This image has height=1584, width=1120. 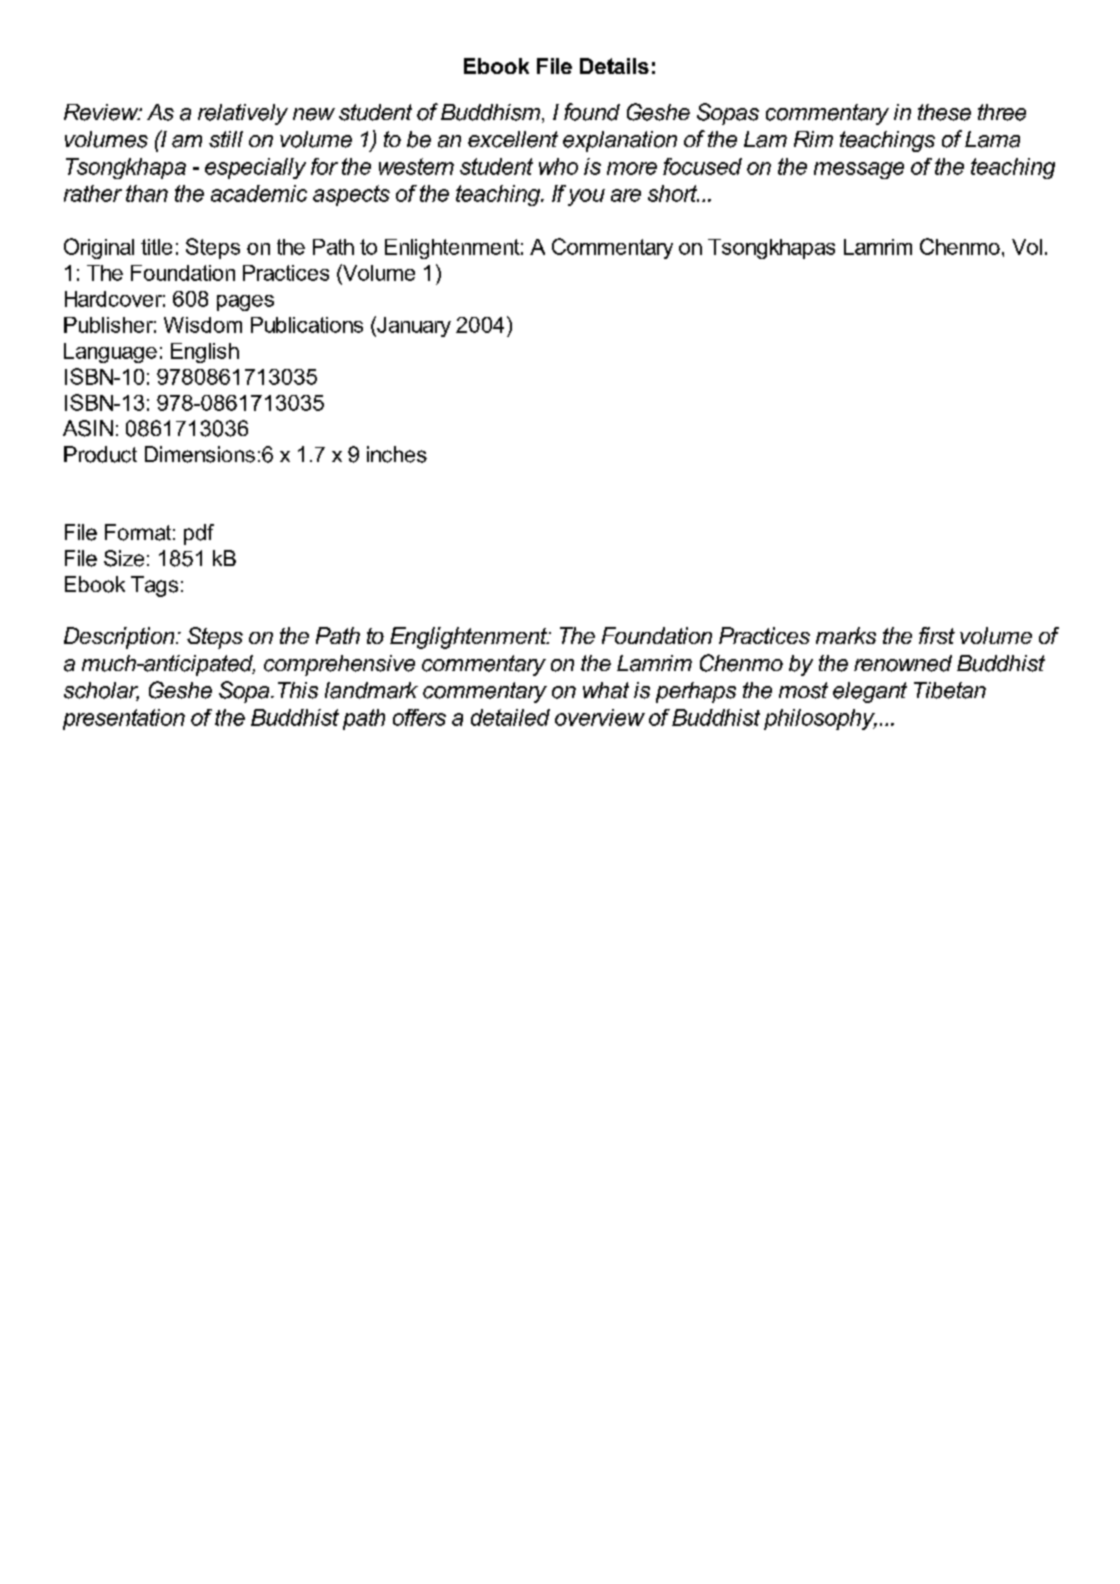 What do you see at coordinates (205, 353) in the image?
I see `English` at bounding box center [205, 353].
